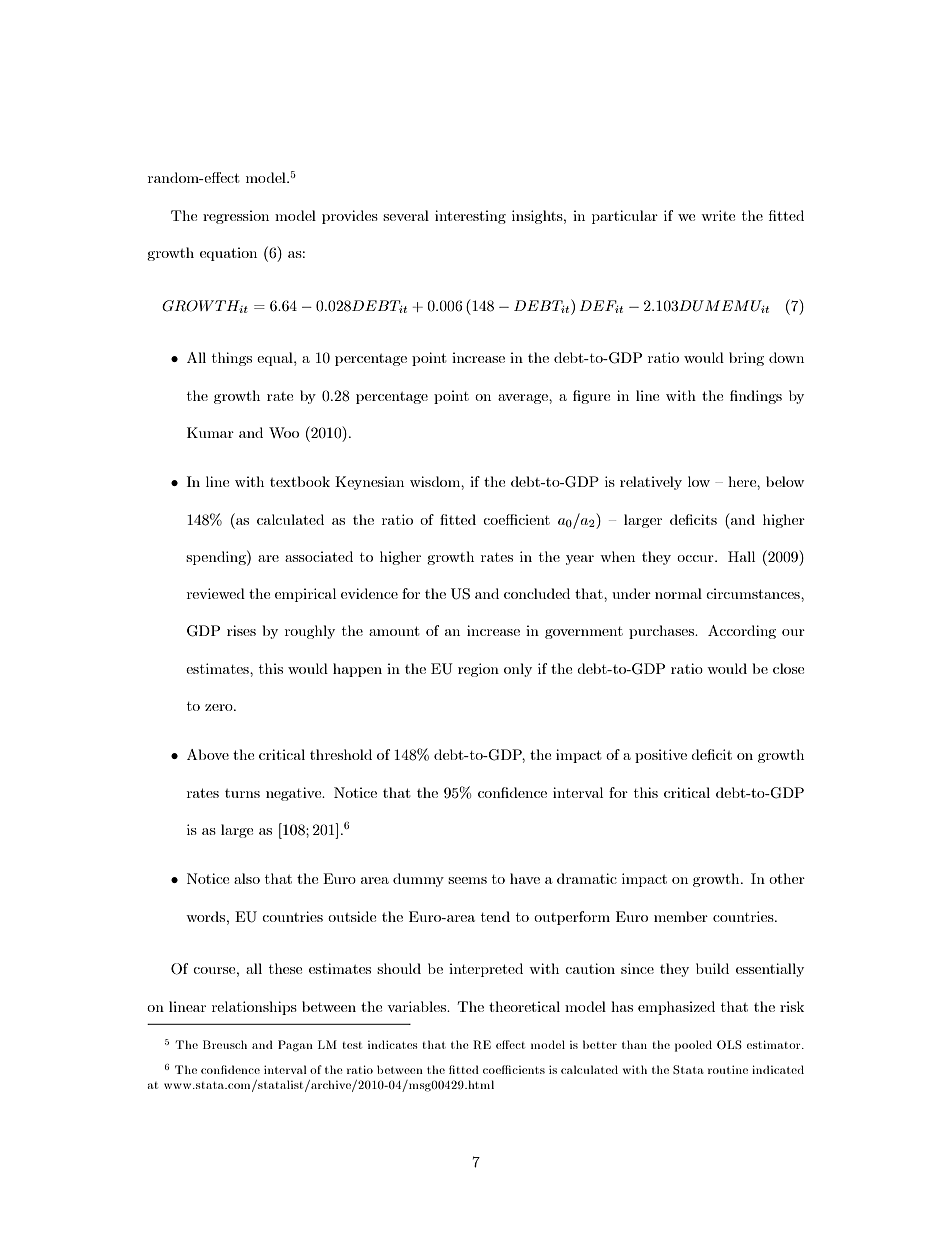  Describe the element at coordinates (524, 1006) in the screenshot. I see `theoretical` at that location.
